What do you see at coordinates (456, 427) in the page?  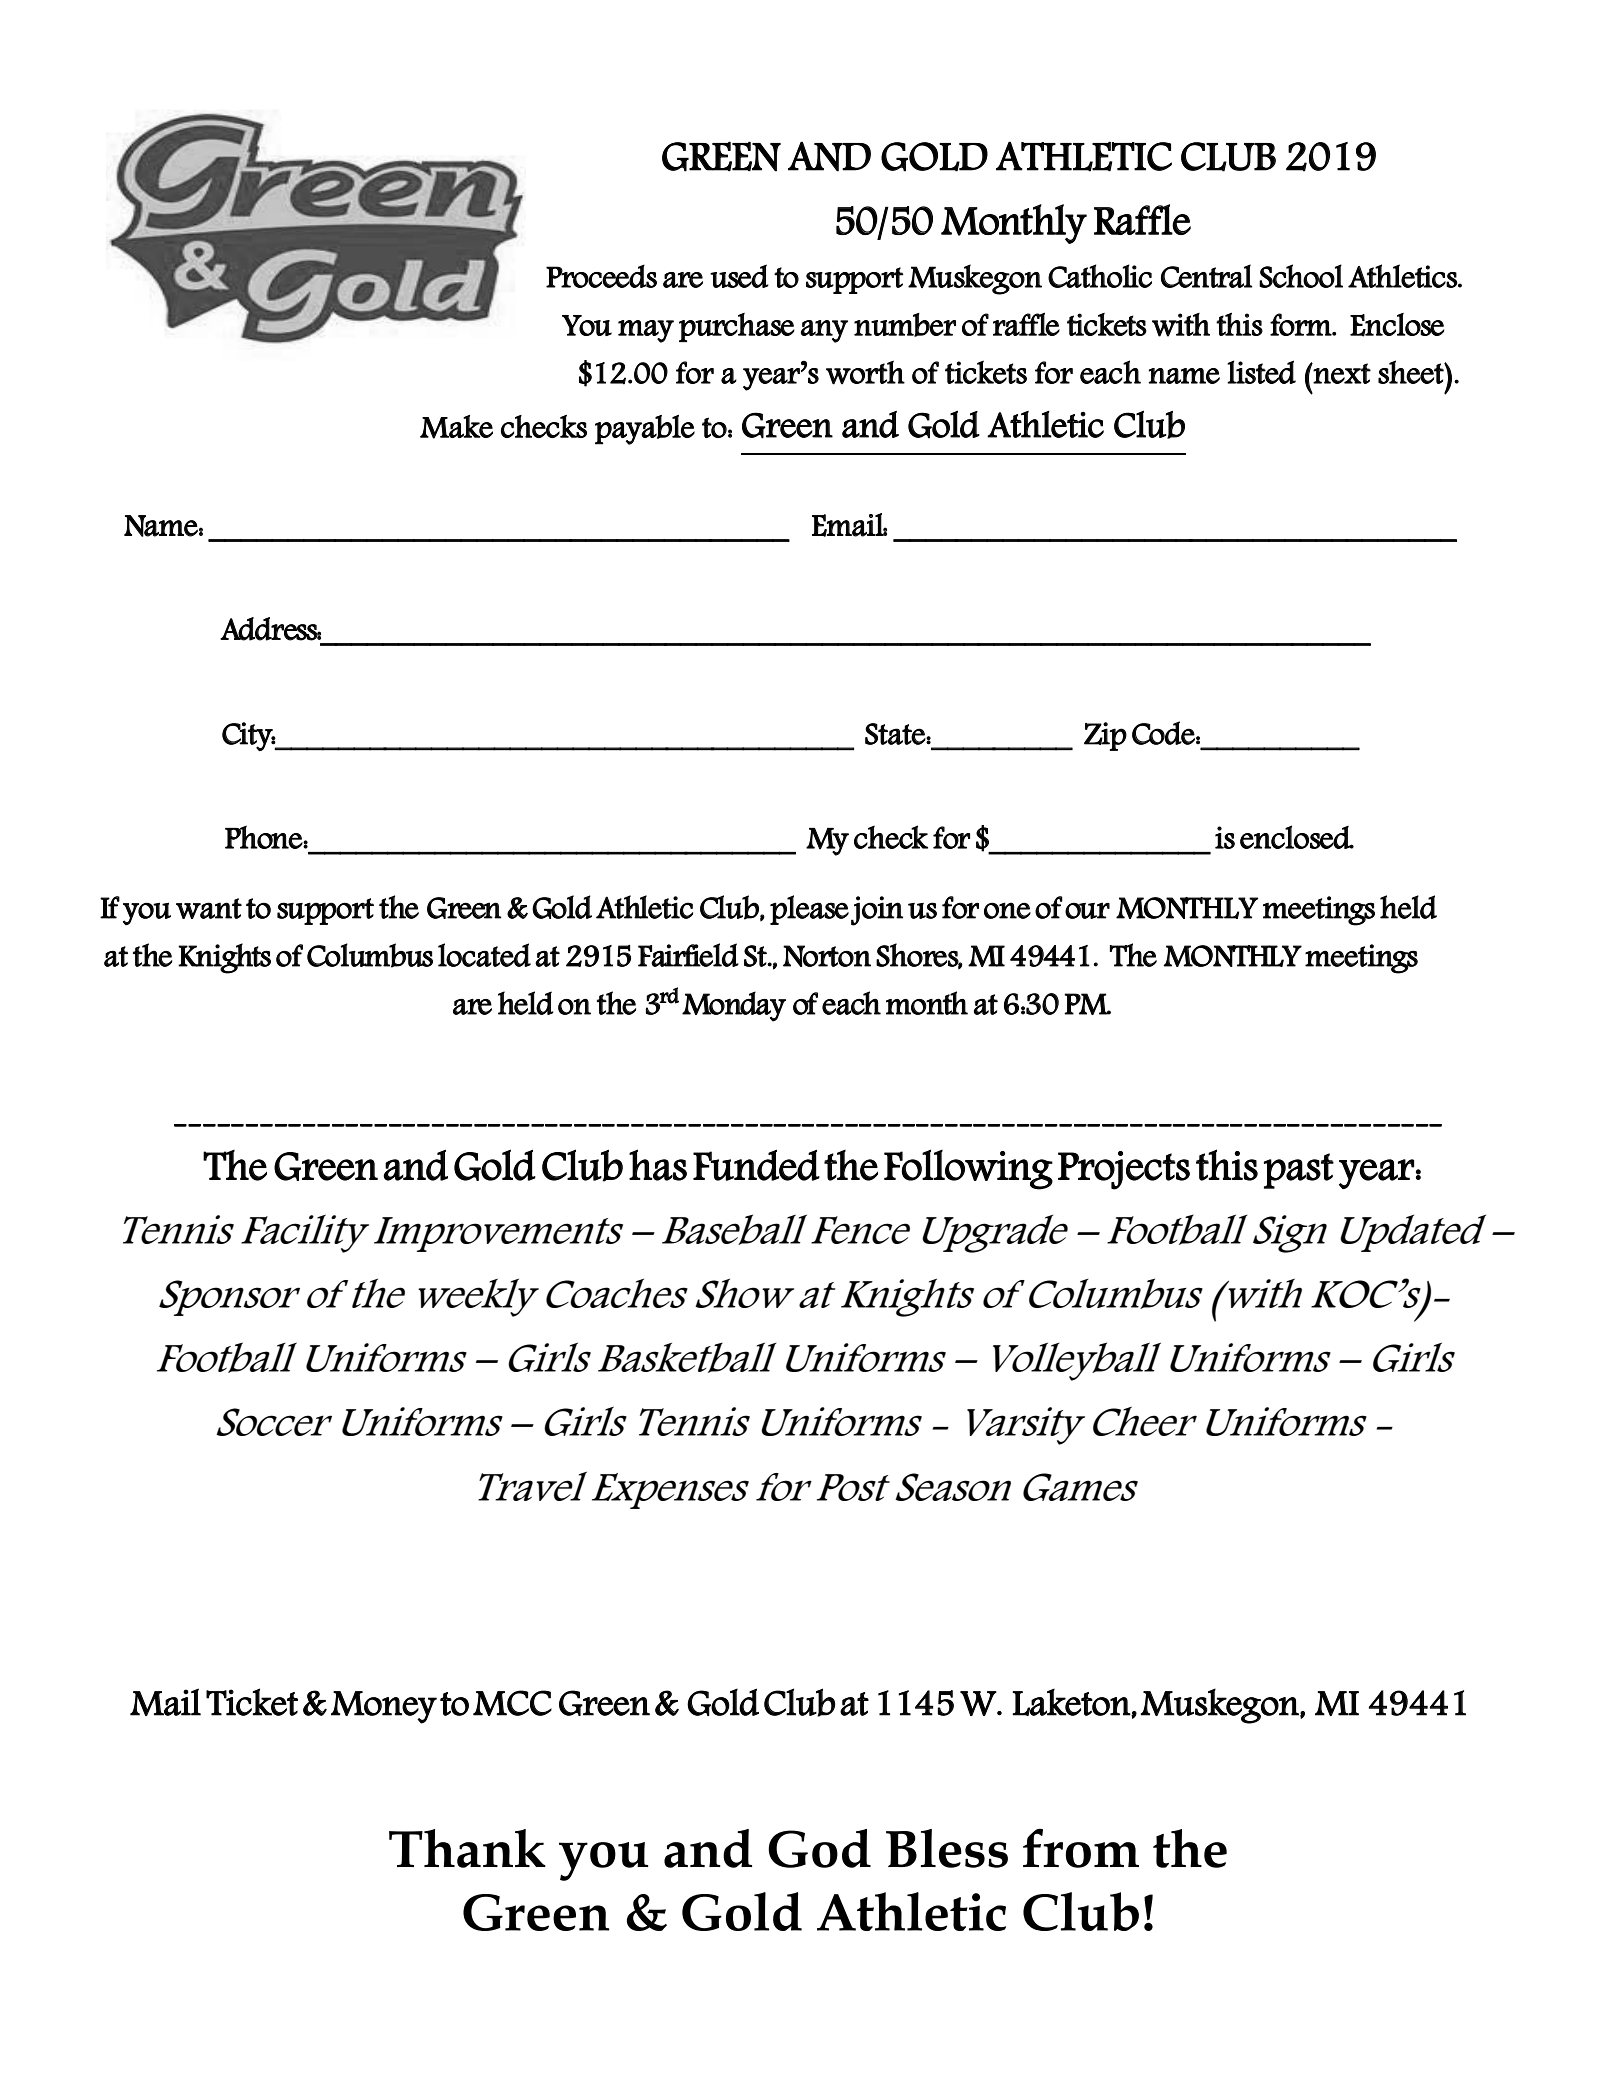 I see `Make` at bounding box center [456, 427].
